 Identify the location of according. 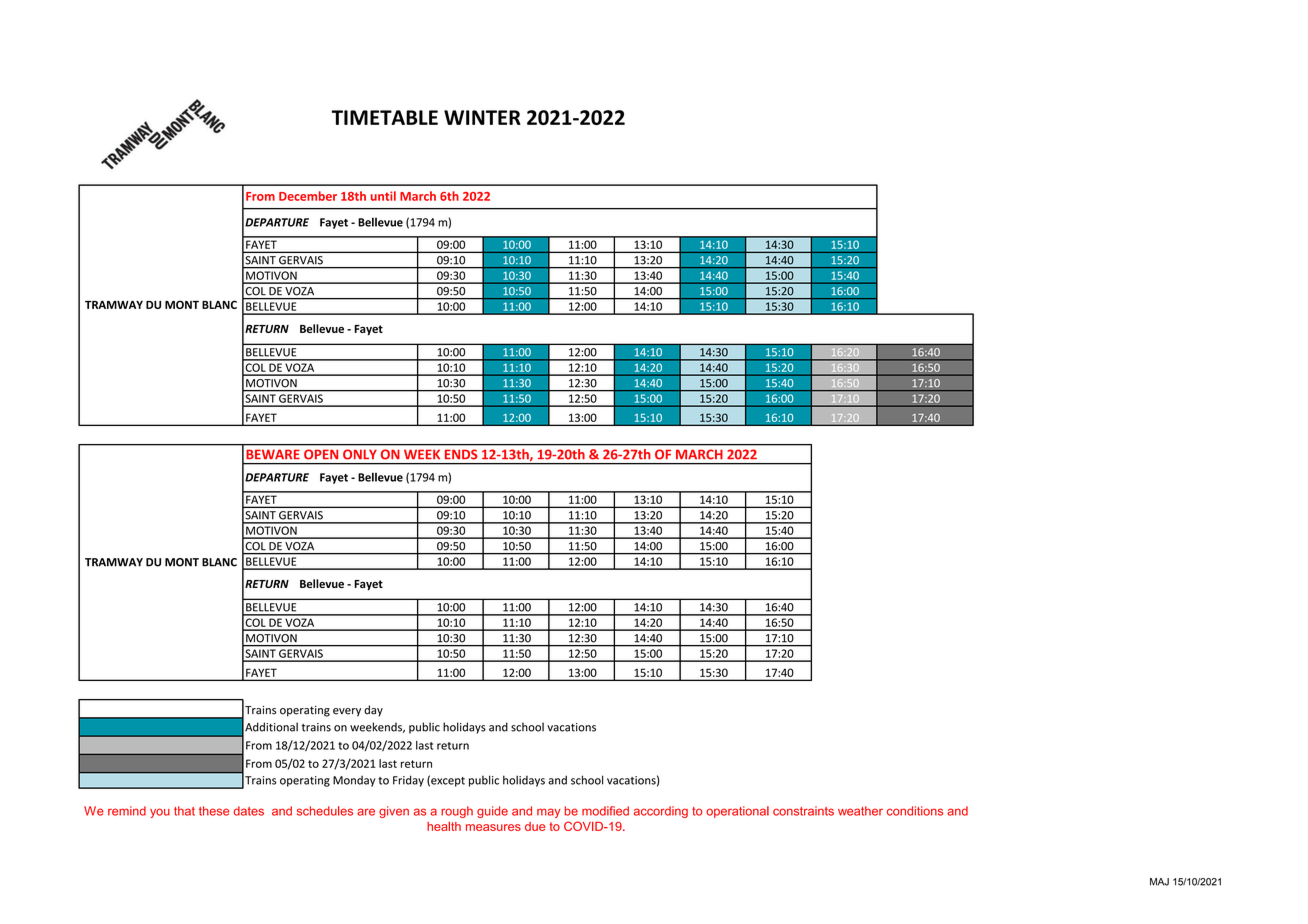
(661, 812).
